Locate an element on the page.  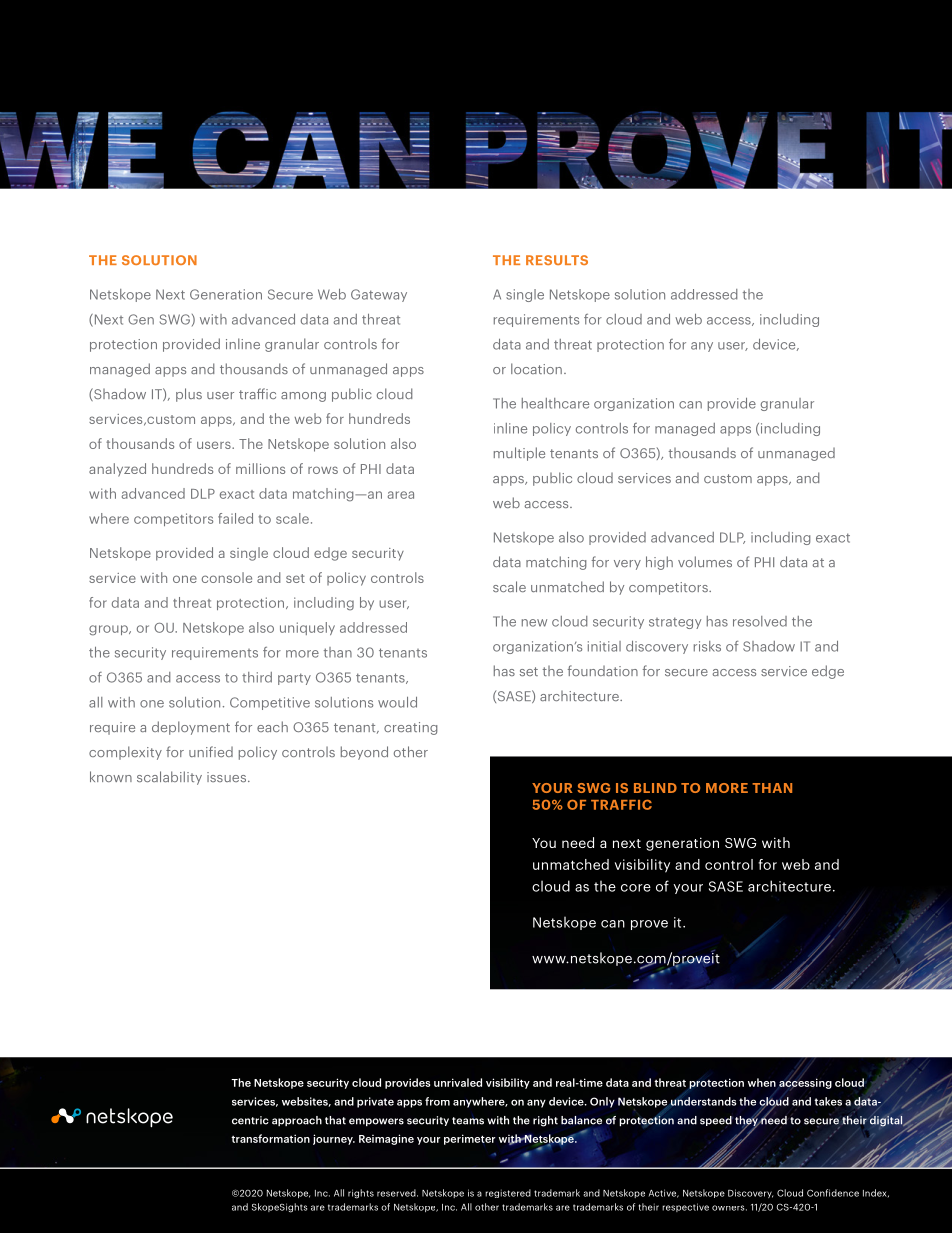
resolved is located at coordinates (760, 621).
